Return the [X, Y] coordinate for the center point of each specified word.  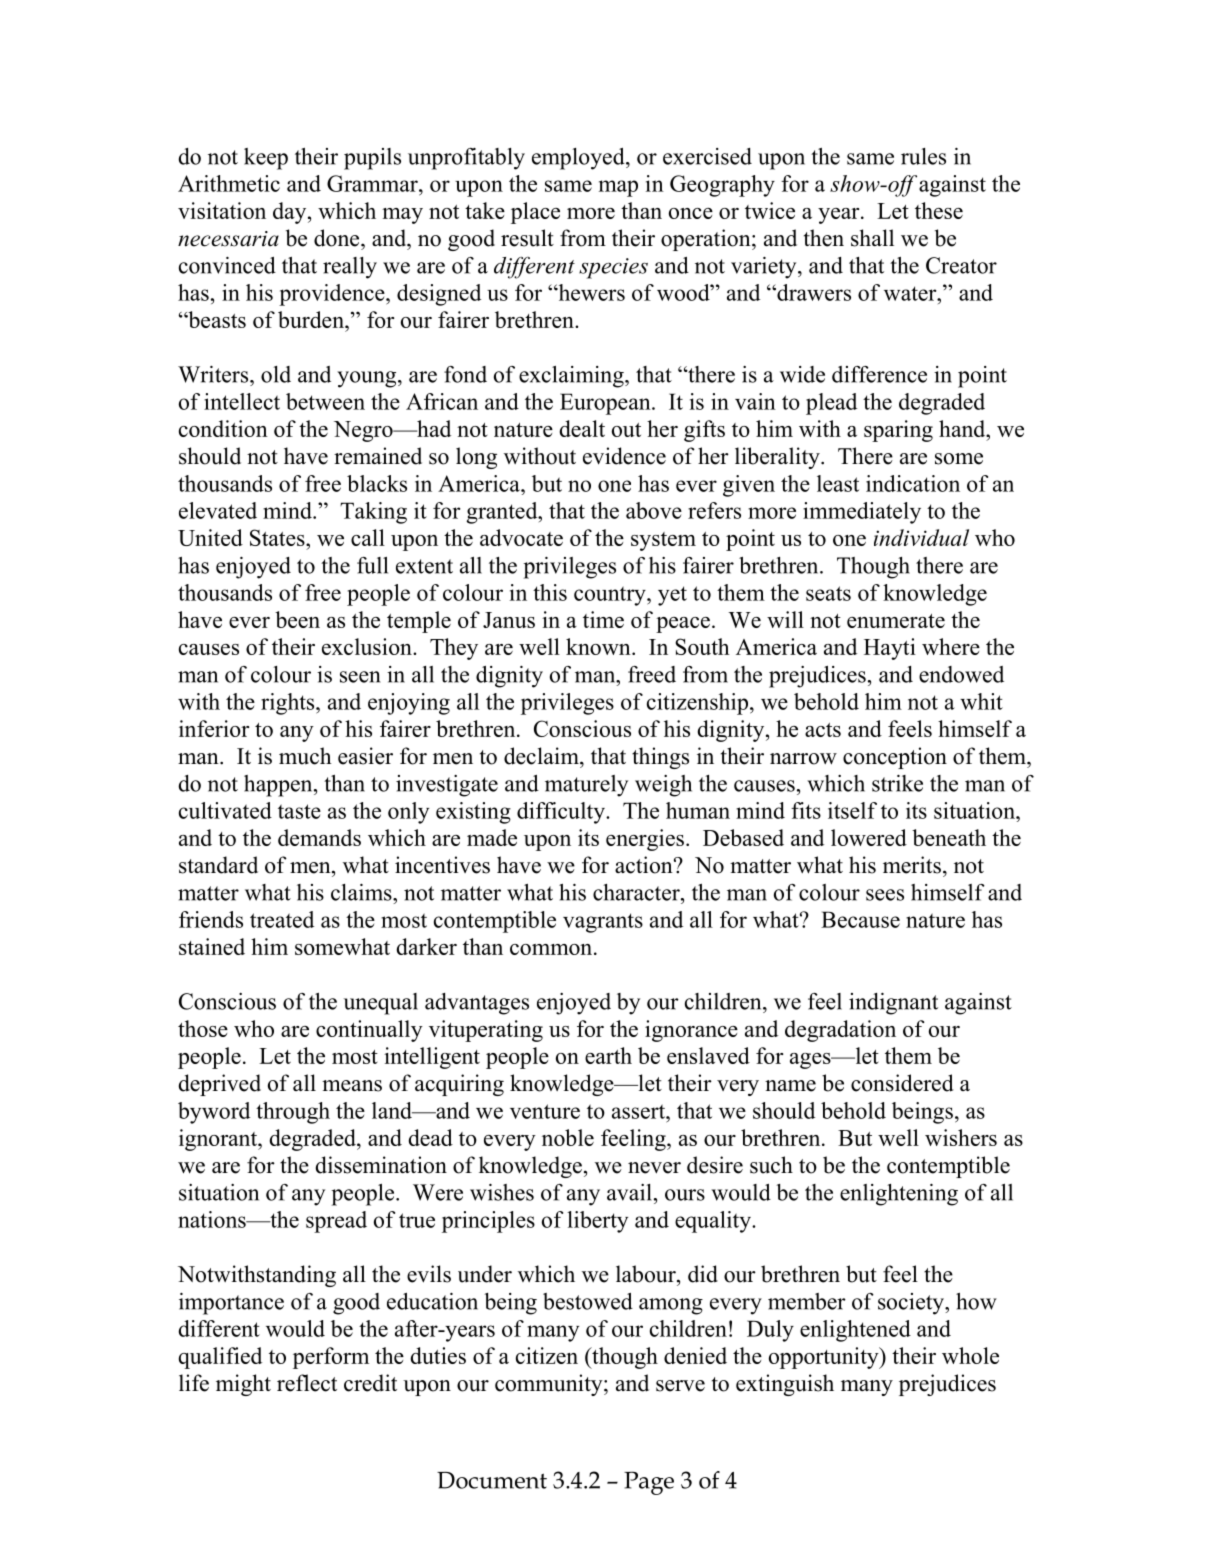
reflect [307, 1383]
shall [872, 238]
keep [266, 159]
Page [649, 1483]
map [618, 188]
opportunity [825, 1358]
